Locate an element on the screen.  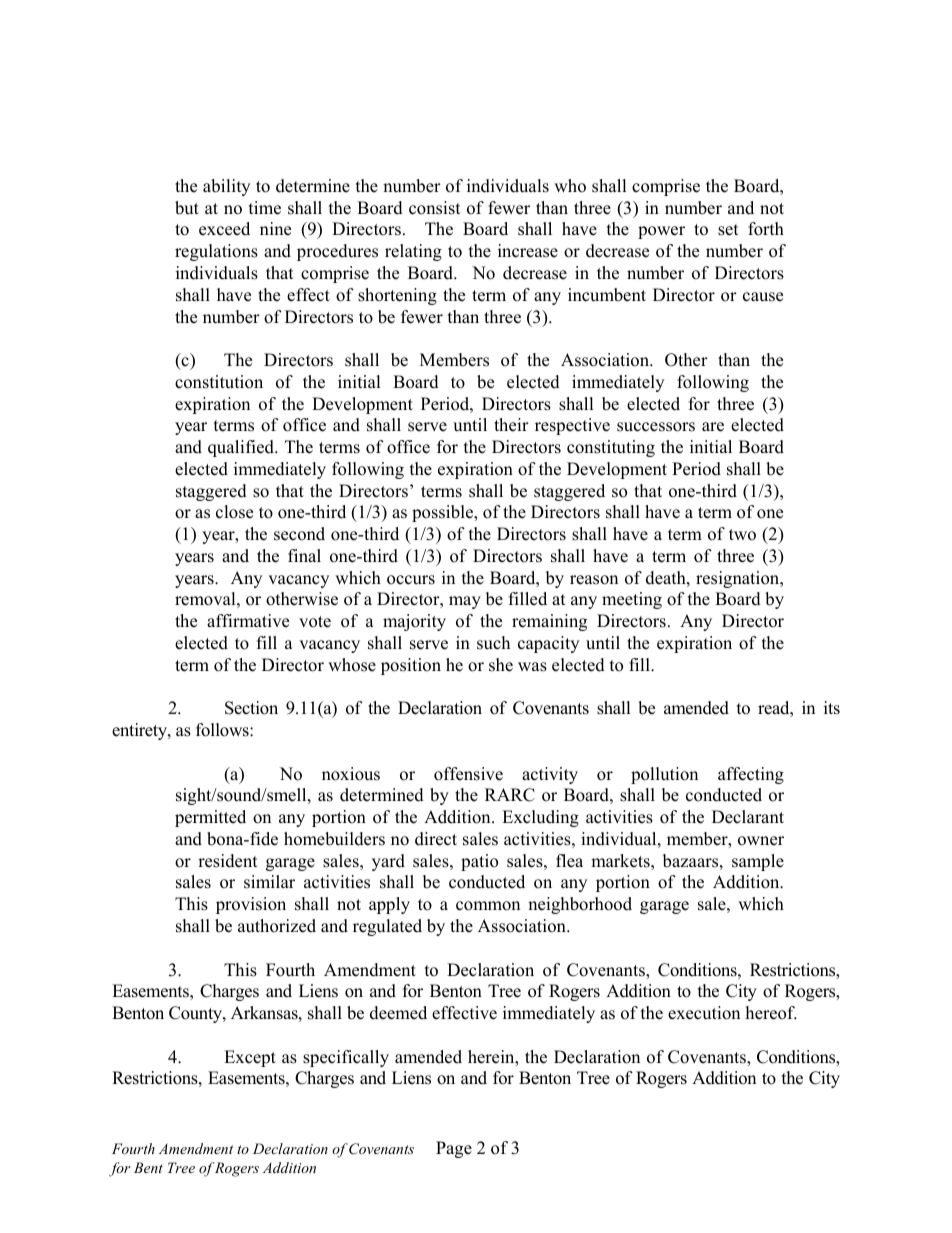
sample is located at coordinates (758, 862).
